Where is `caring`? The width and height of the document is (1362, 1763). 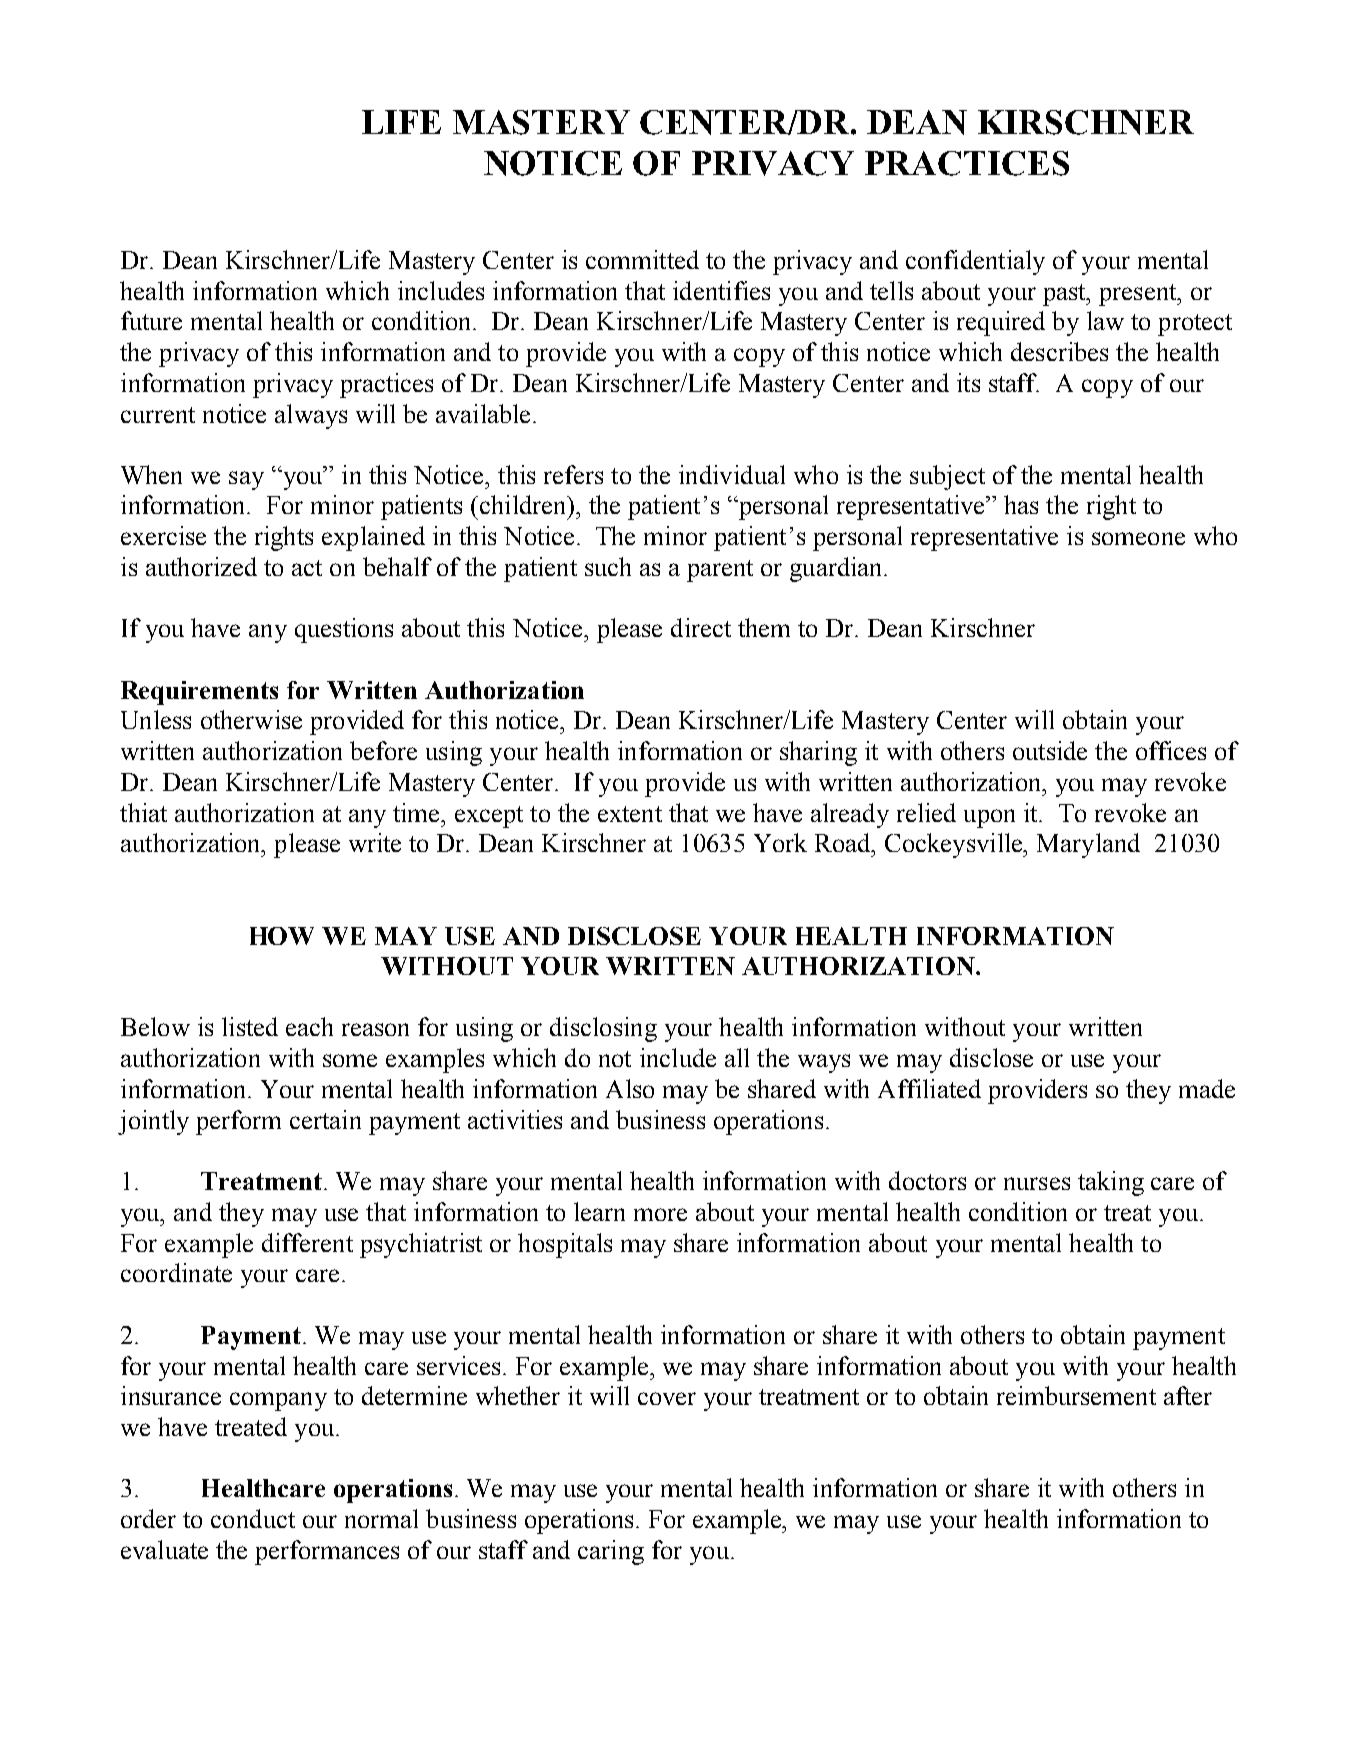
caring is located at coordinates (611, 1552).
